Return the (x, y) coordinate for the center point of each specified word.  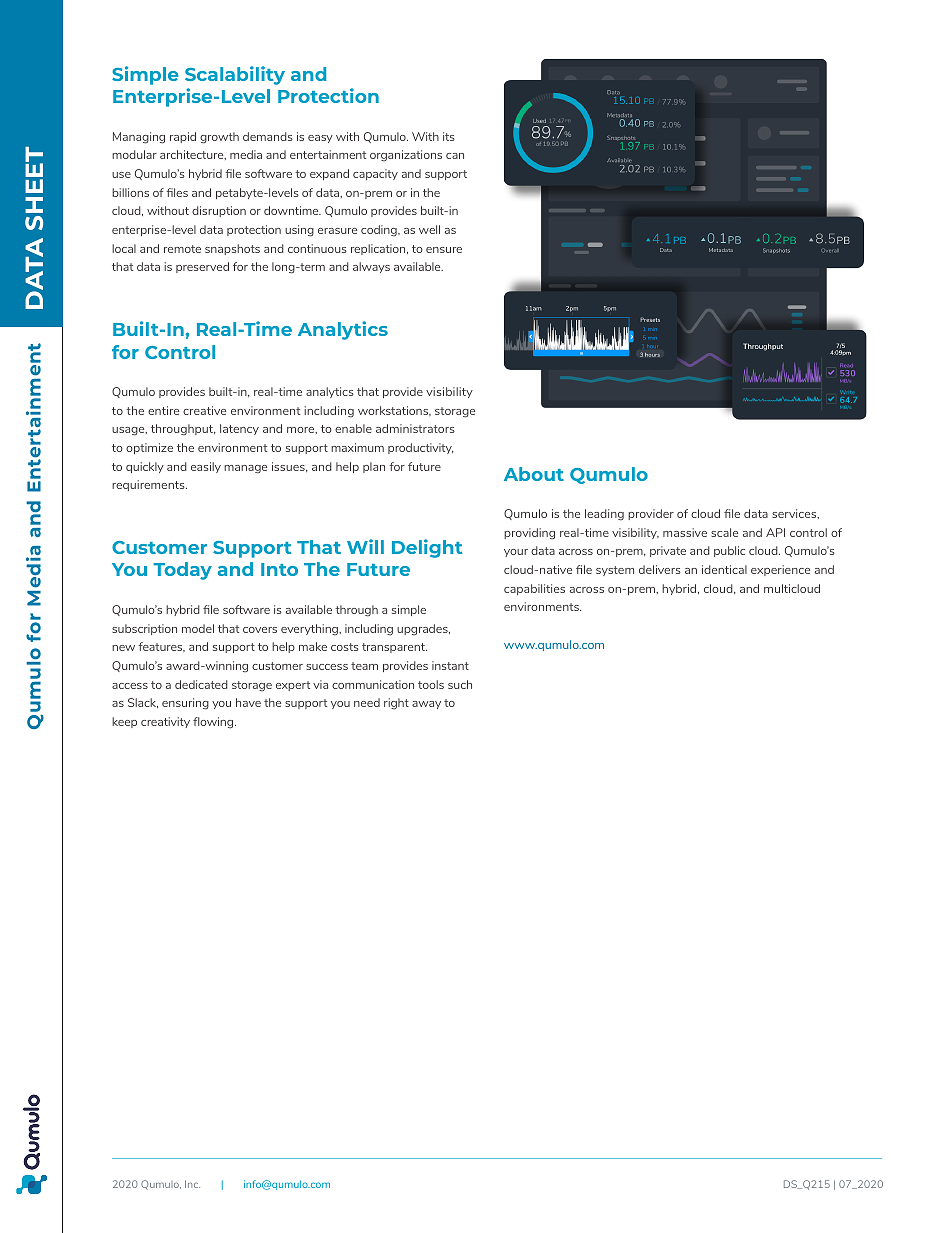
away (426, 705)
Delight (427, 548)
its (449, 136)
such (460, 684)
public (729, 551)
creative (204, 410)
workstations (394, 411)
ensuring (185, 704)
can (455, 156)
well (429, 229)
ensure (444, 250)
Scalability (235, 75)
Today (182, 571)
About (534, 474)
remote (182, 249)
